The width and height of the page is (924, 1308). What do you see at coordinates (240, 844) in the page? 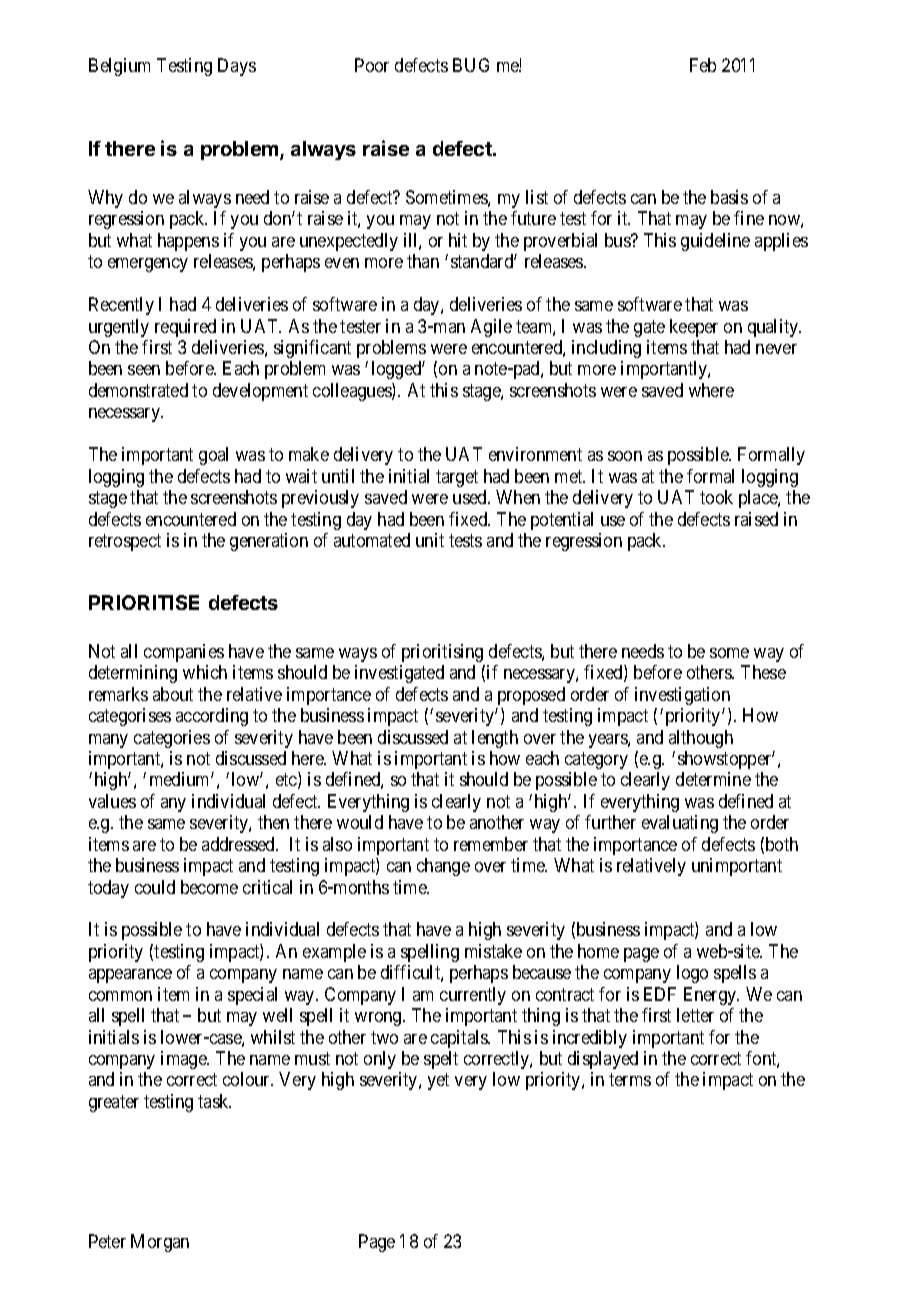
I see `addressed` at bounding box center [240, 844].
